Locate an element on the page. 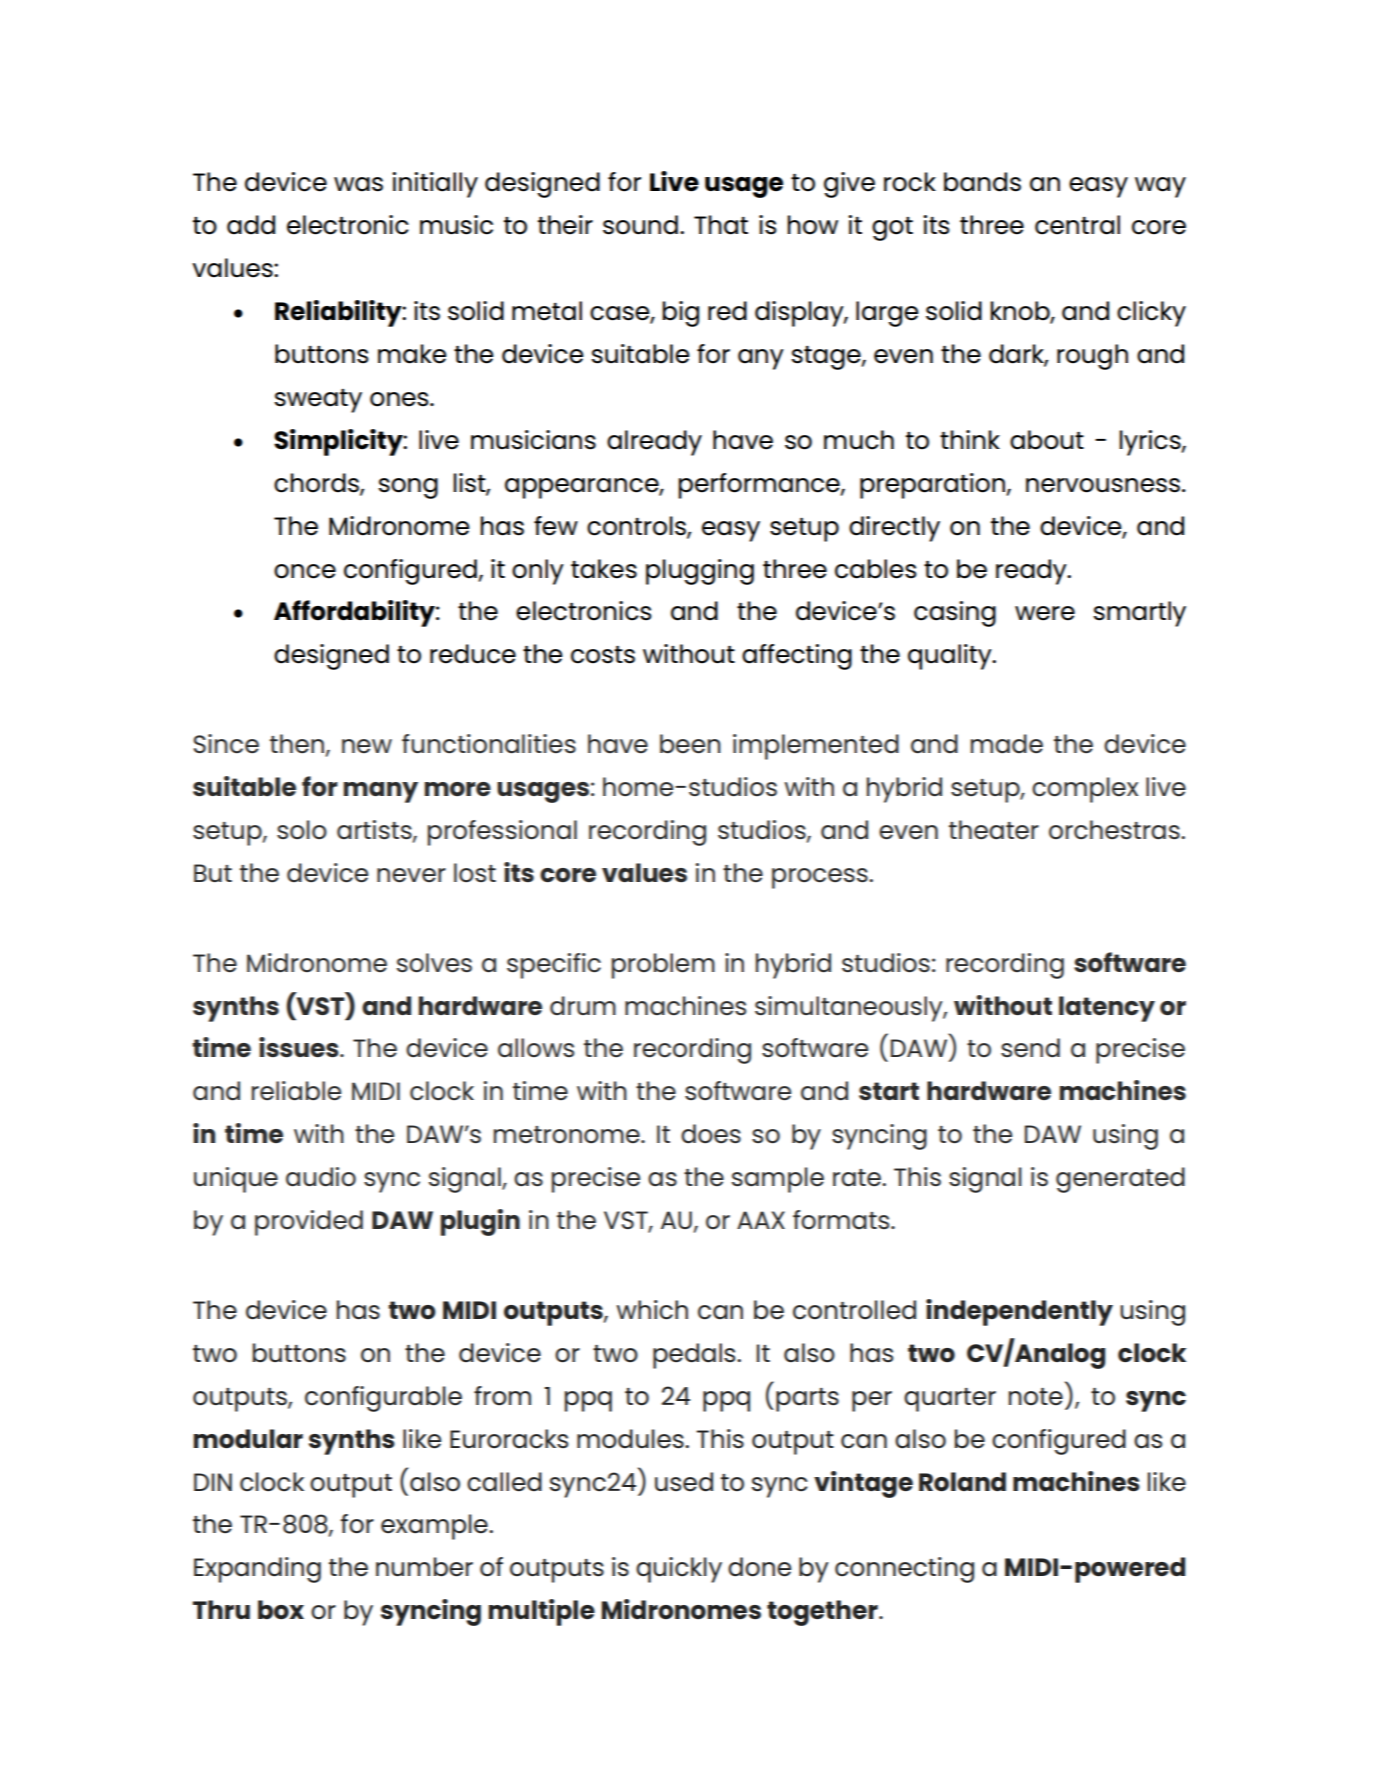 The width and height of the page is (1384, 1791). That is located at coordinates (721, 225).
